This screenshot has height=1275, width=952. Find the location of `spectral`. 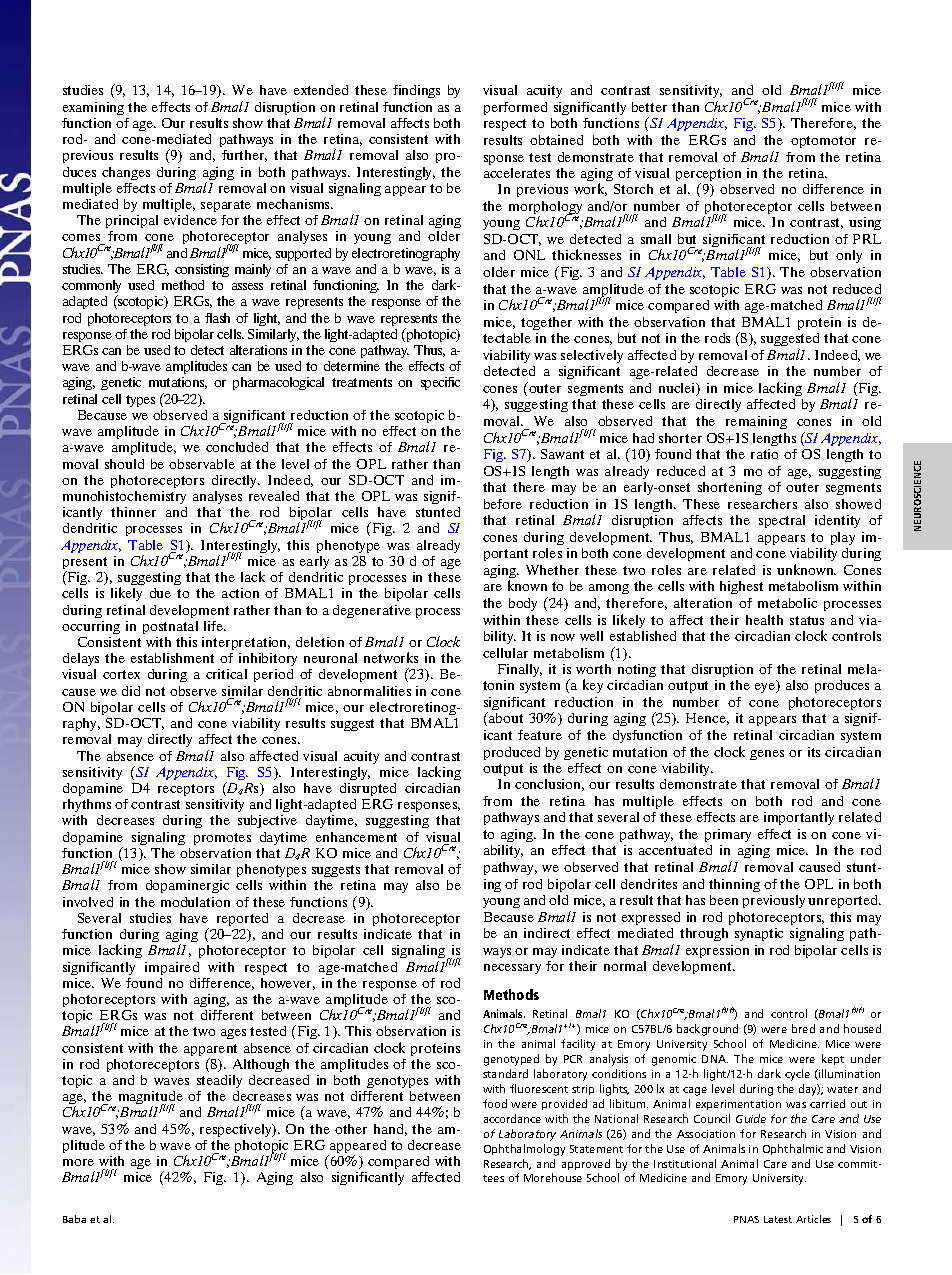

spectral is located at coordinates (782, 521).
